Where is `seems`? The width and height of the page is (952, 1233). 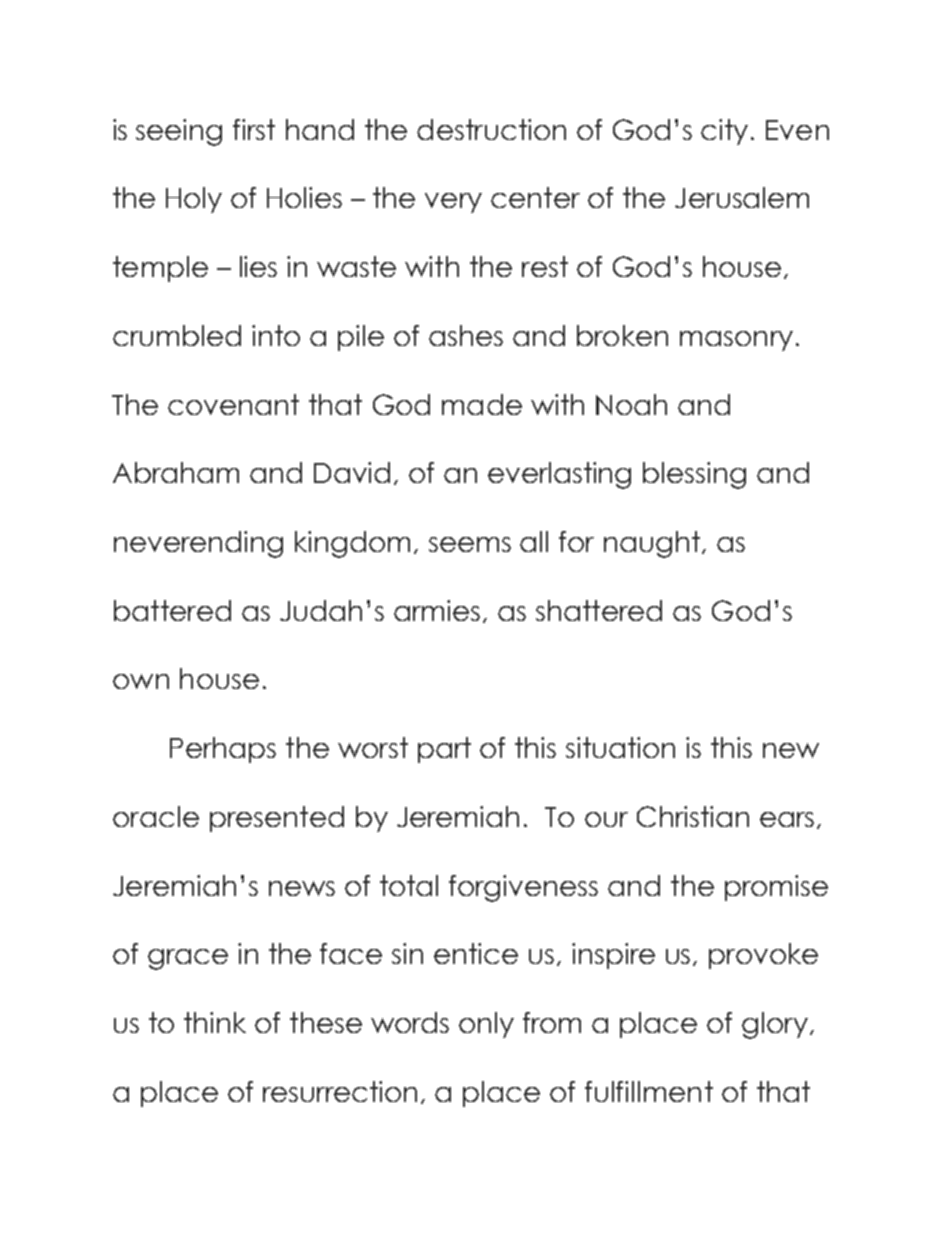 seems is located at coordinates (470, 544).
